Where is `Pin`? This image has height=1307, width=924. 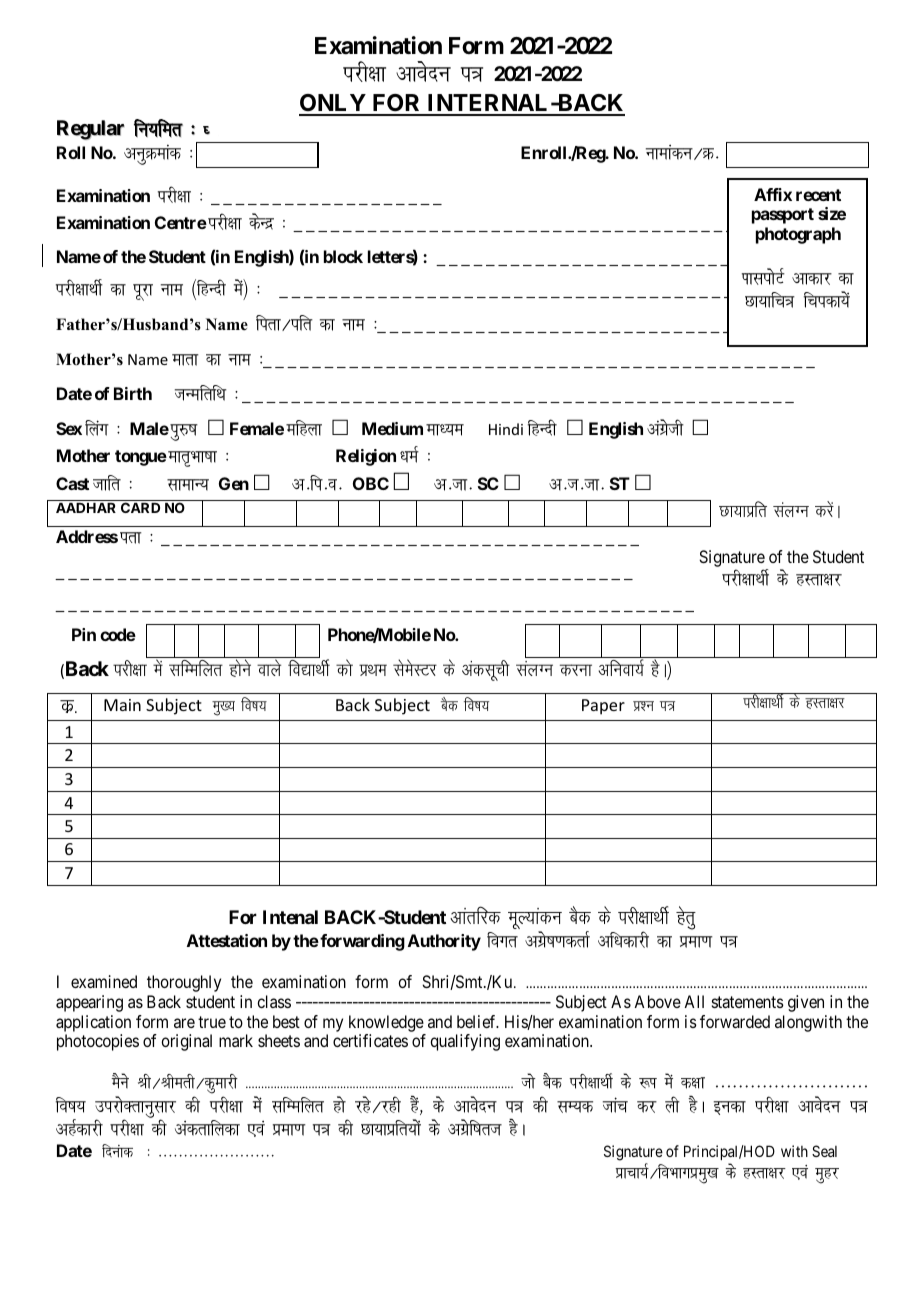
Pin is located at coordinates (84, 634).
